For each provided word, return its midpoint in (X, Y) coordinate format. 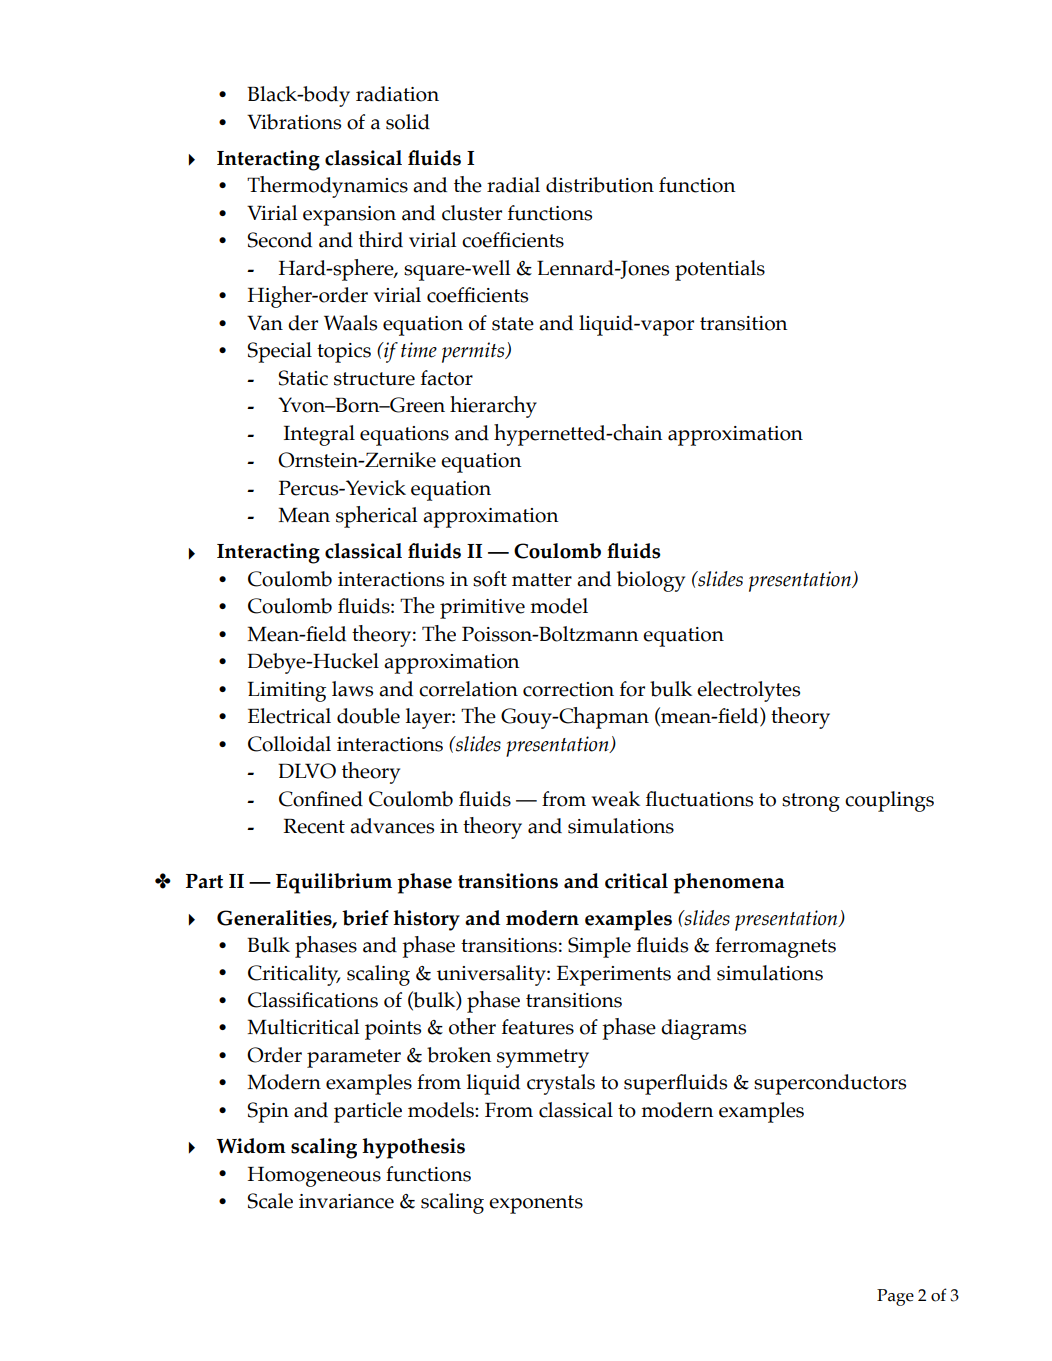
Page (895, 1297)
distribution (600, 185)
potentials (720, 270)
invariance (346, 1201)
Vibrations (294, 122)
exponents (536, 1204)
